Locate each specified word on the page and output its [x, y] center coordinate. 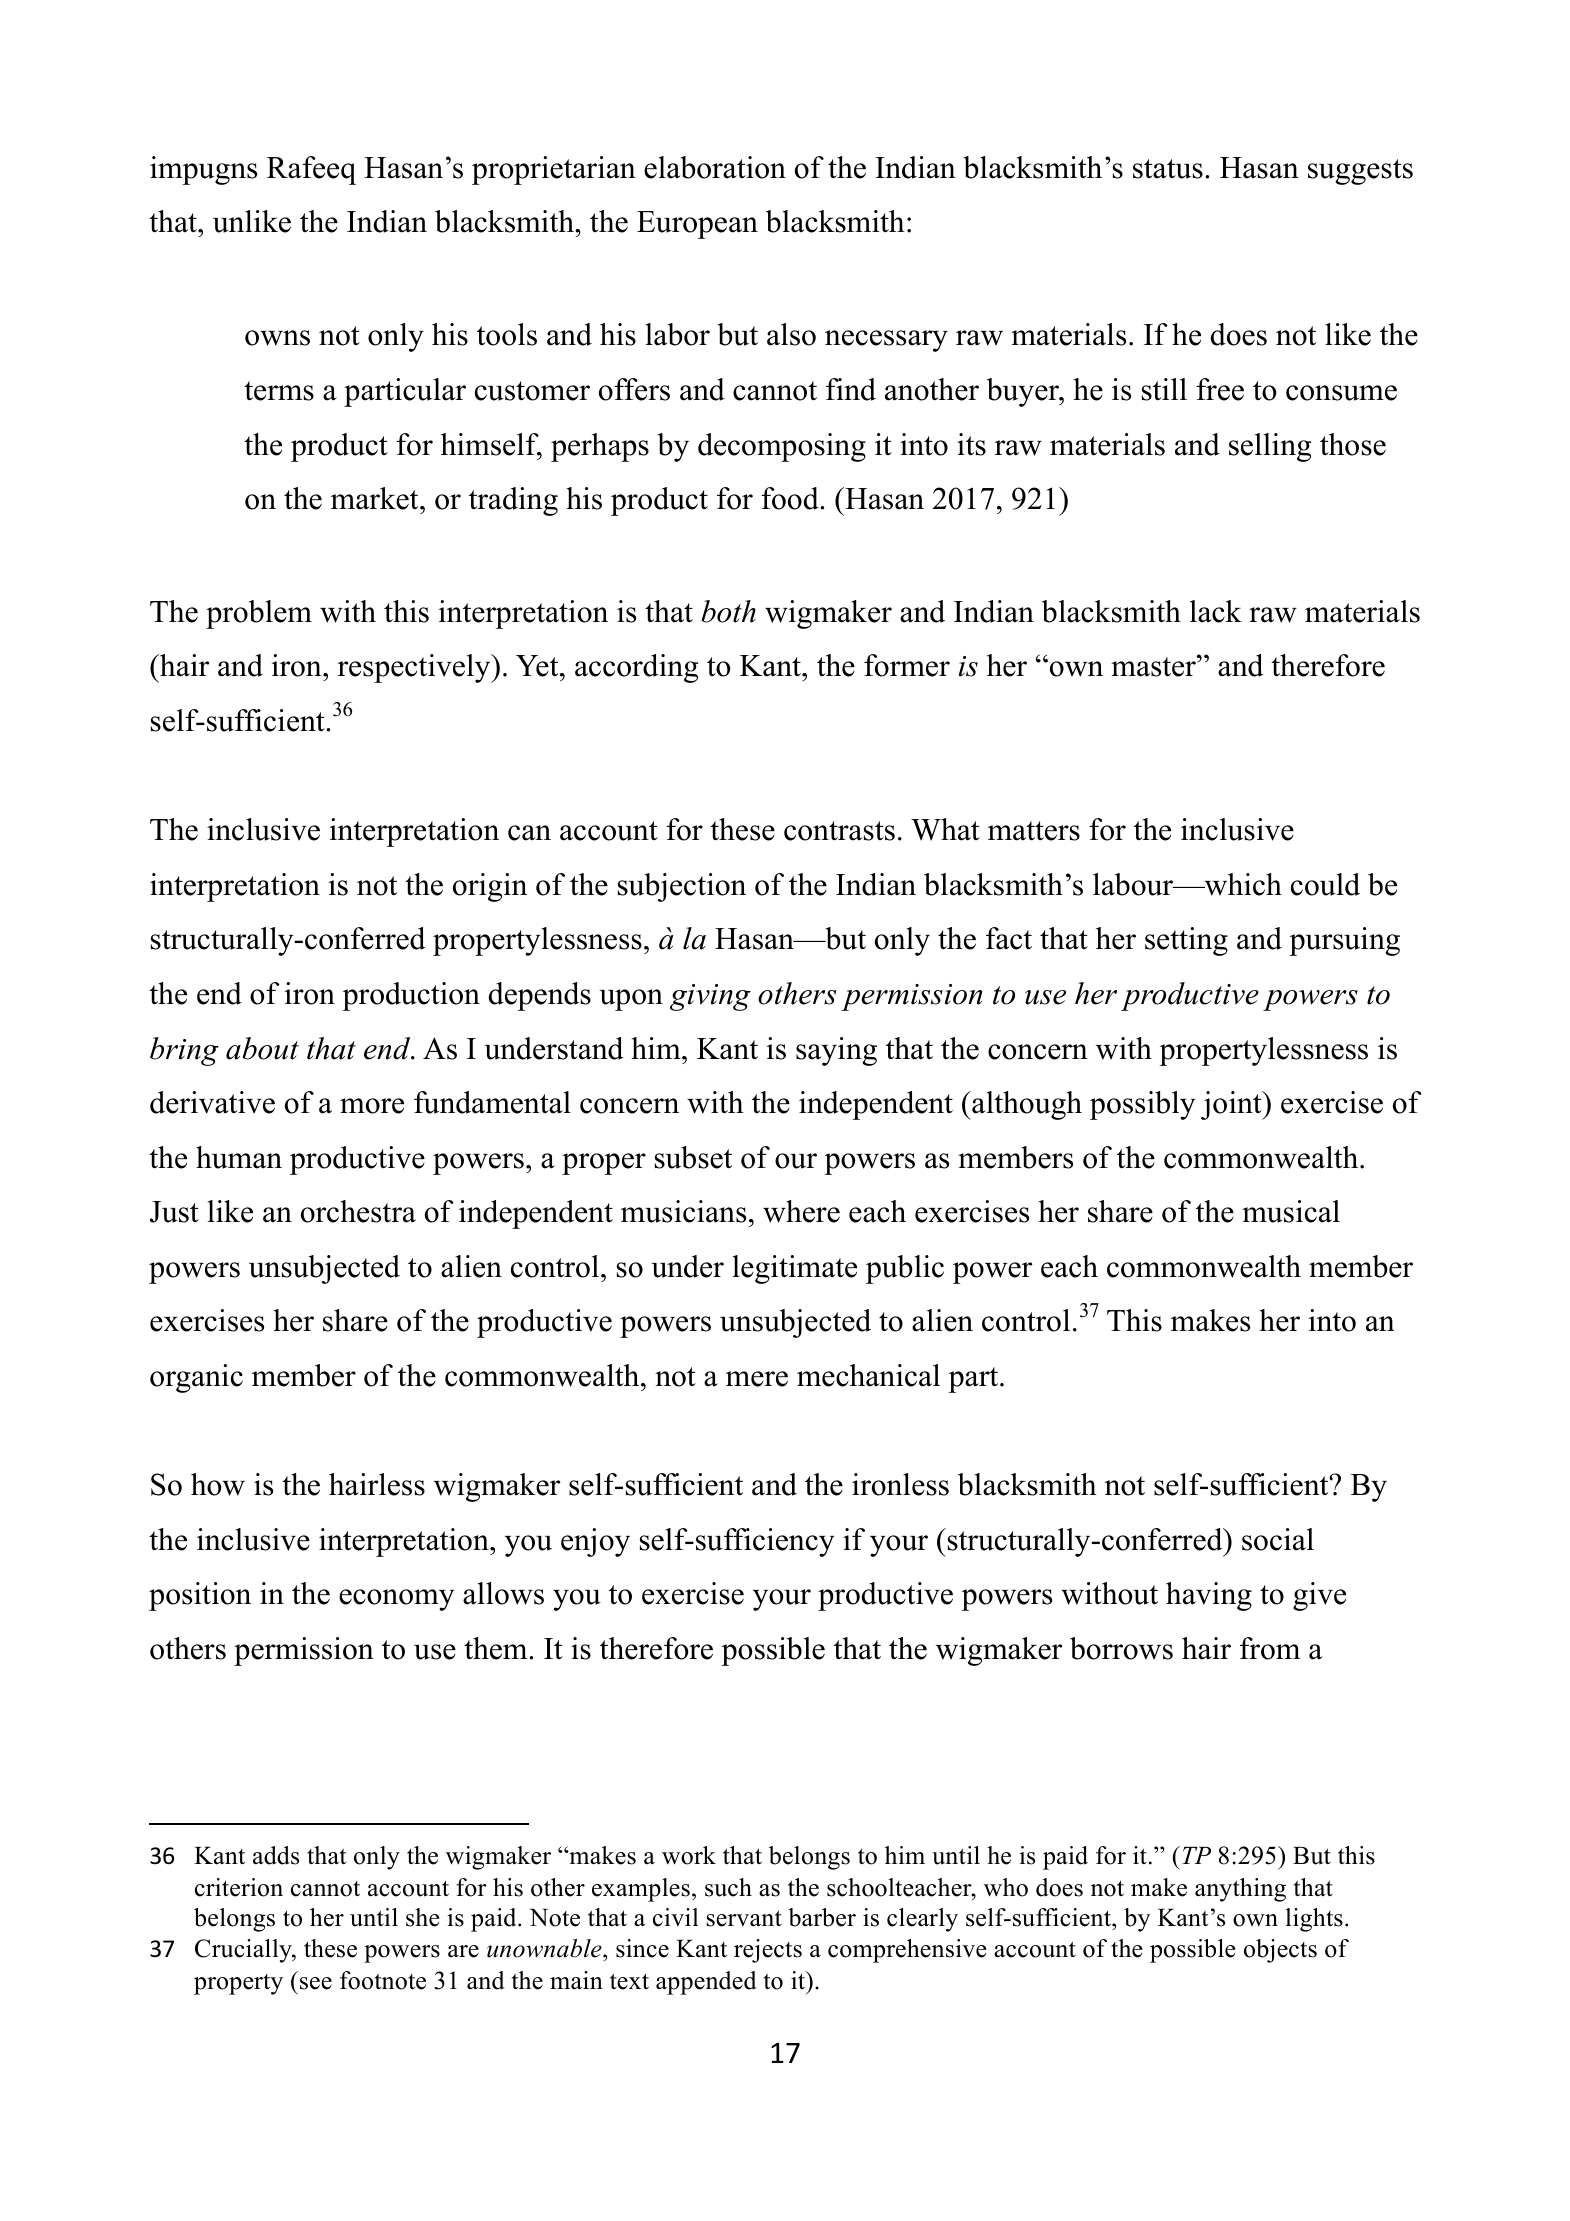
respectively [415, 668]
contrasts [839, 831]
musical [1291, 1211]
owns [277, 338]
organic [196, 1378]
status [1168, 169]
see [316, 1983]
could [1325, 884]
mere [757, 1379]
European [697, 225]
